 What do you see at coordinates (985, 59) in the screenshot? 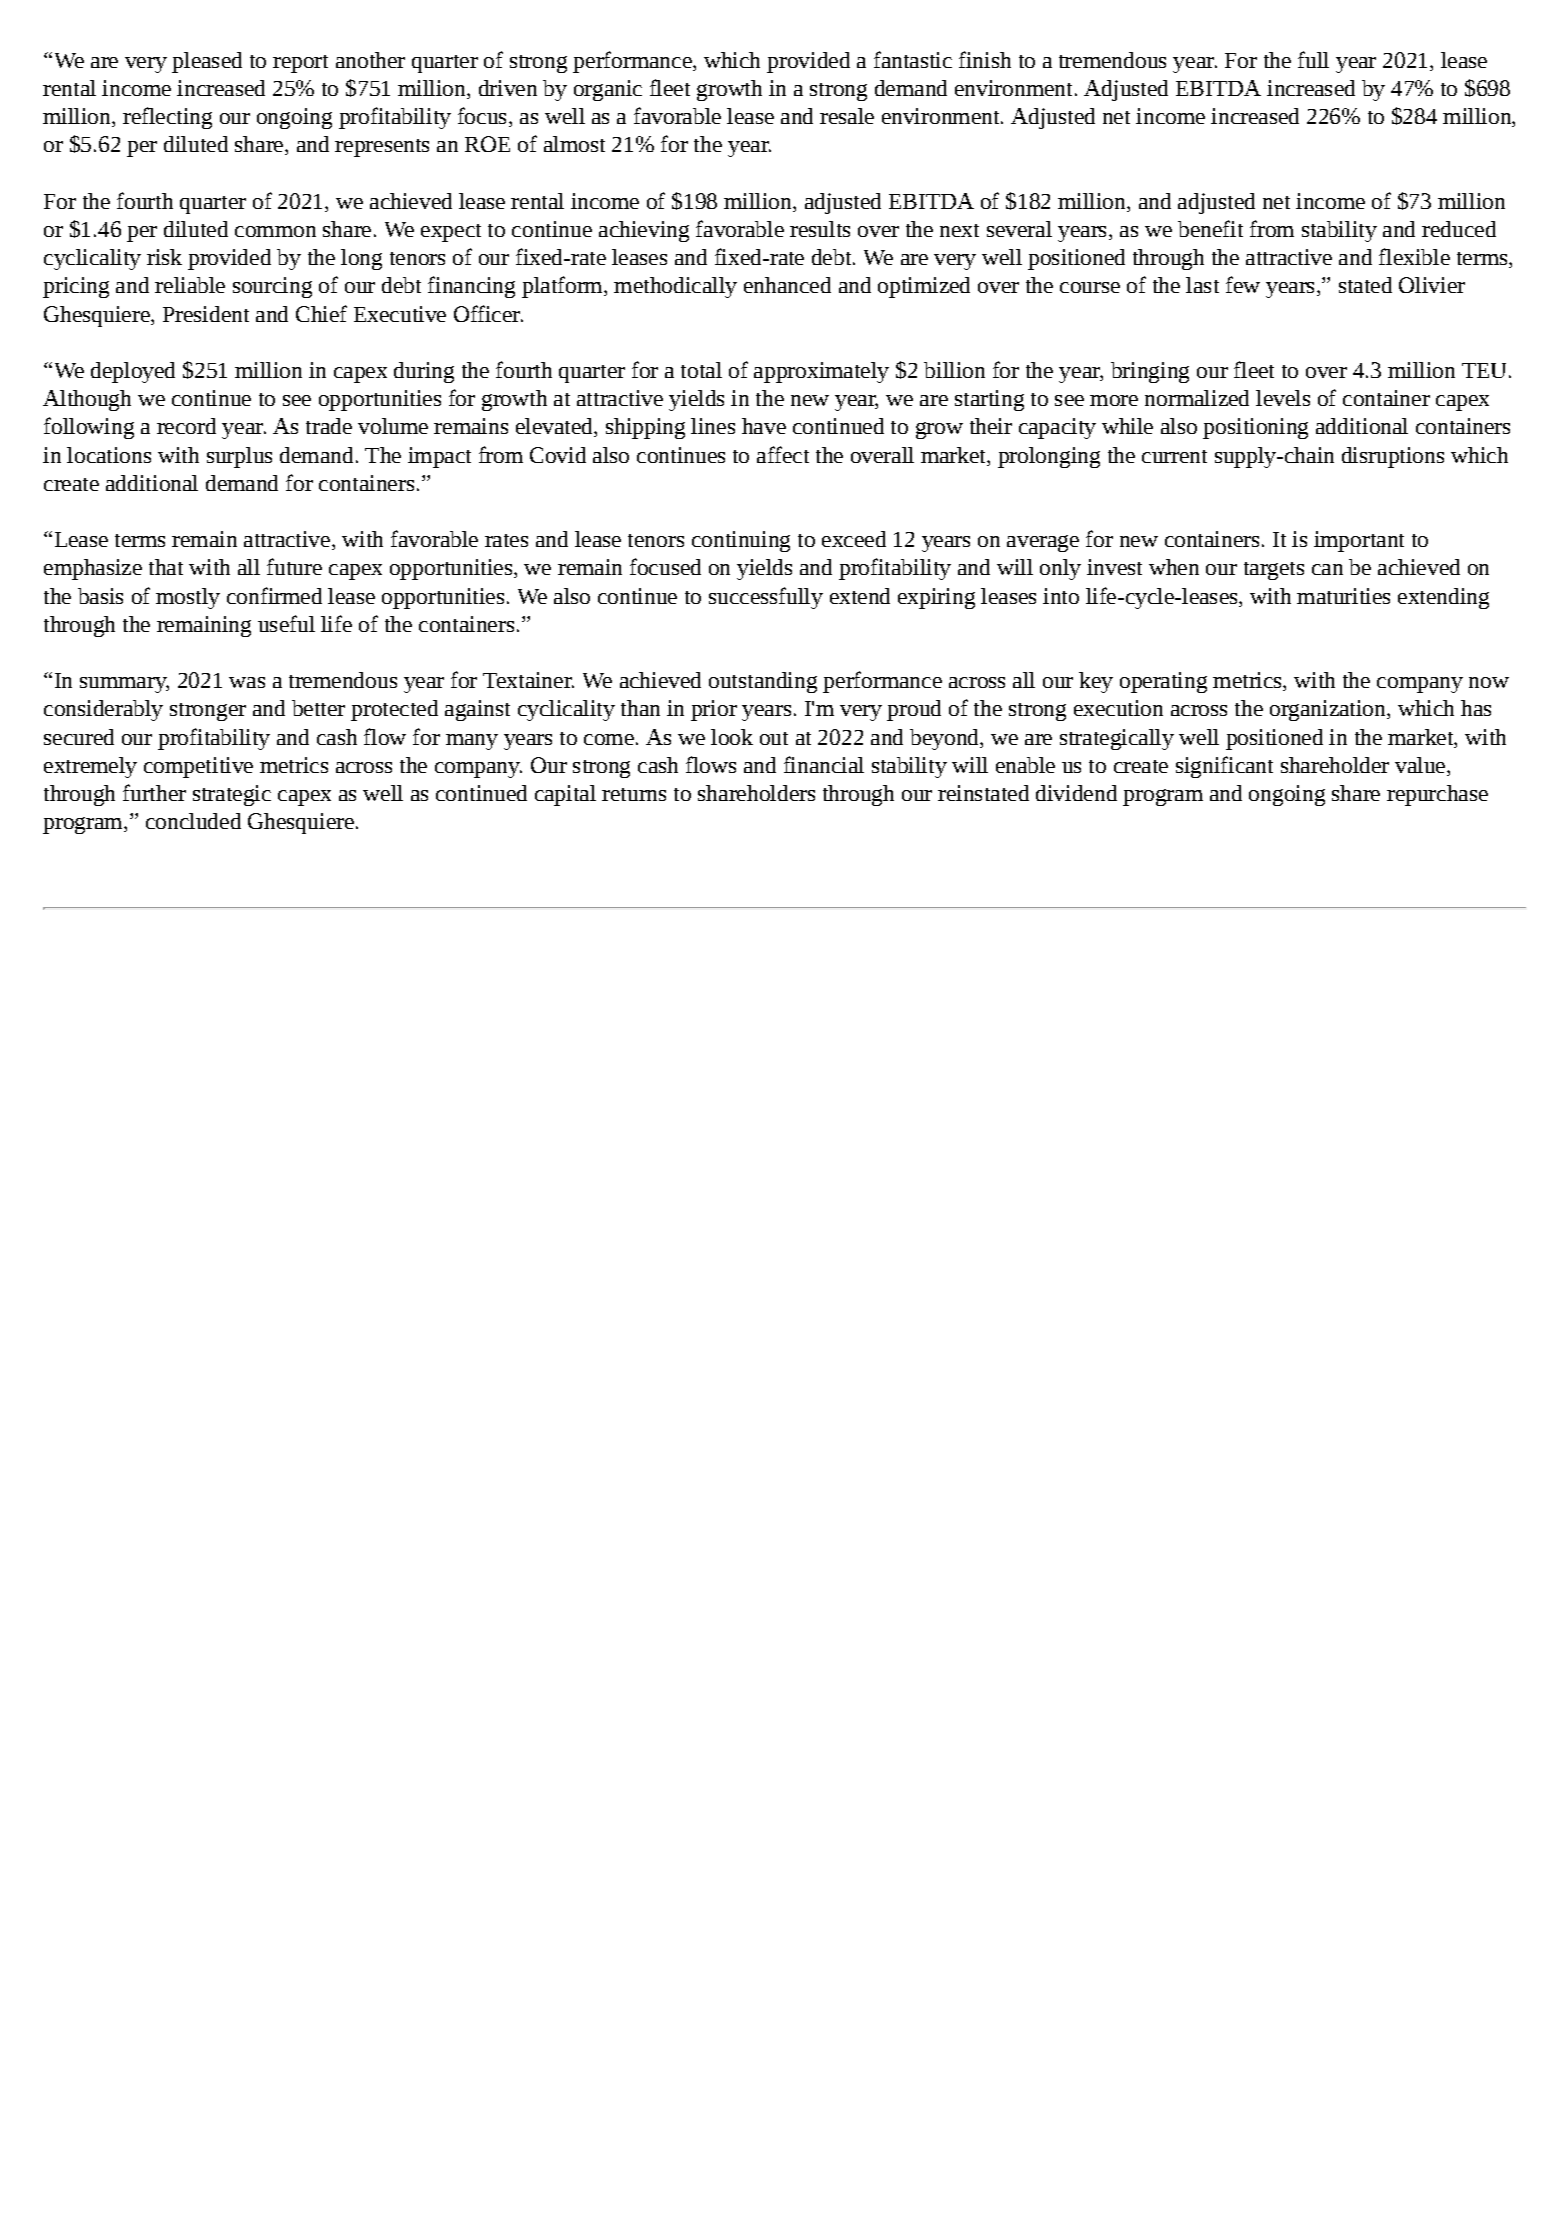
I see `finish` at bounding box center [985, 59].
